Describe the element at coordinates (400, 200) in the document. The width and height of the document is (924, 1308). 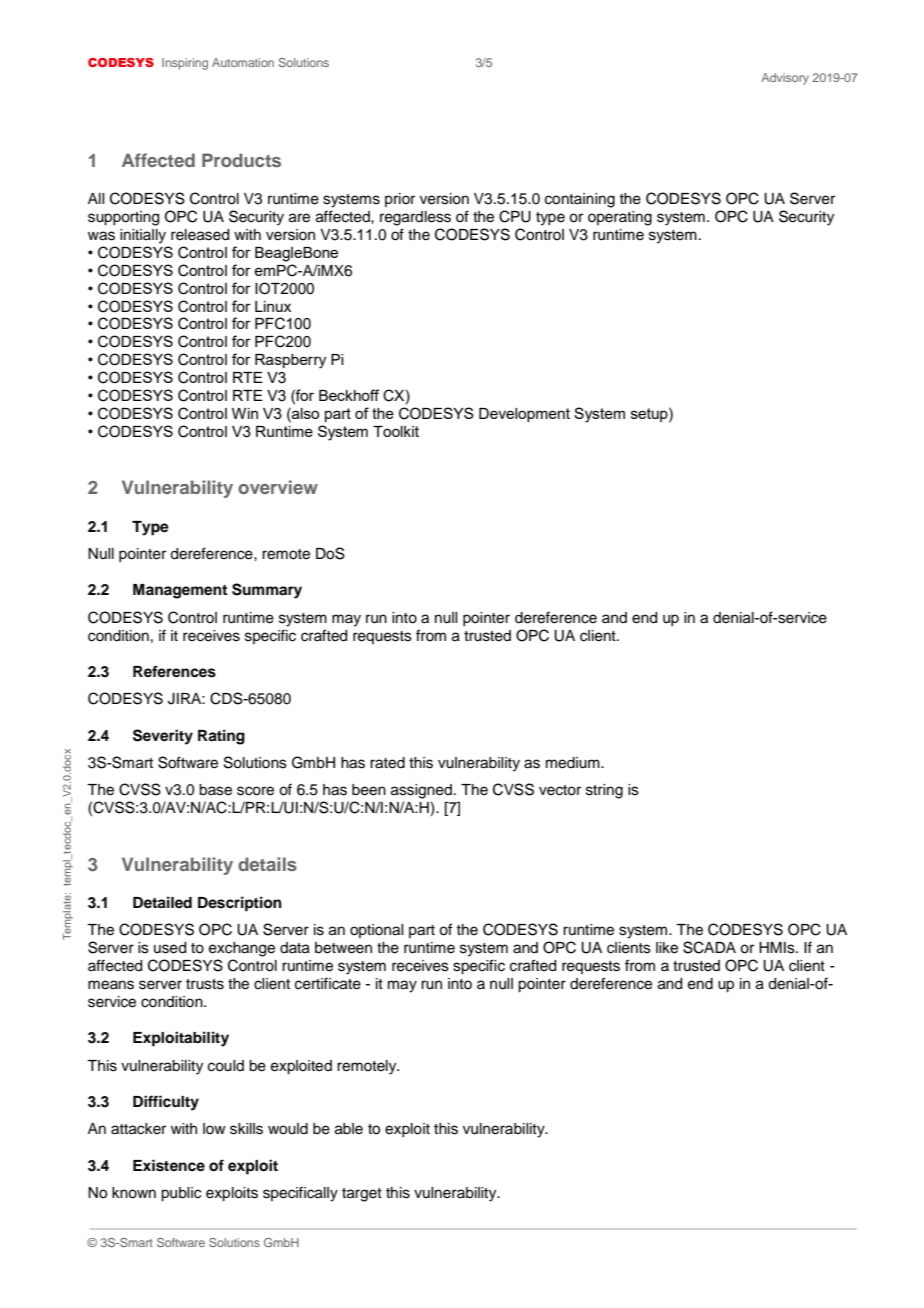
I see `prior` at that location.
